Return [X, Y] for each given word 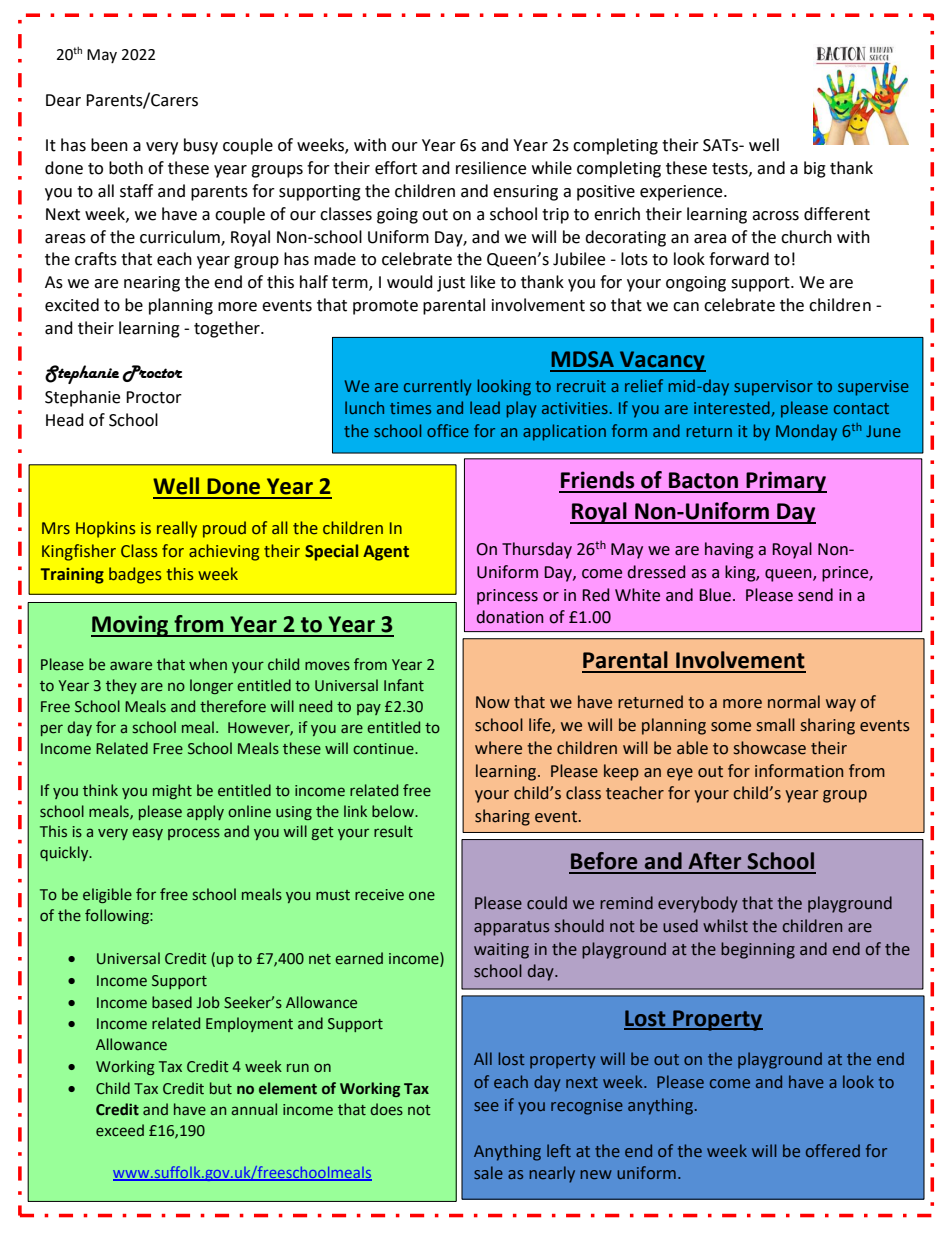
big [815, 169]
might [172, 791]
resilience [491, 168]
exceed [120, 1130]
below [394, 811]
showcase [770, 748]
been [109, 145]
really [177, 529]
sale [488, 1172]
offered [833, 1150]
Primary [785, 482]
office [448, 430]
